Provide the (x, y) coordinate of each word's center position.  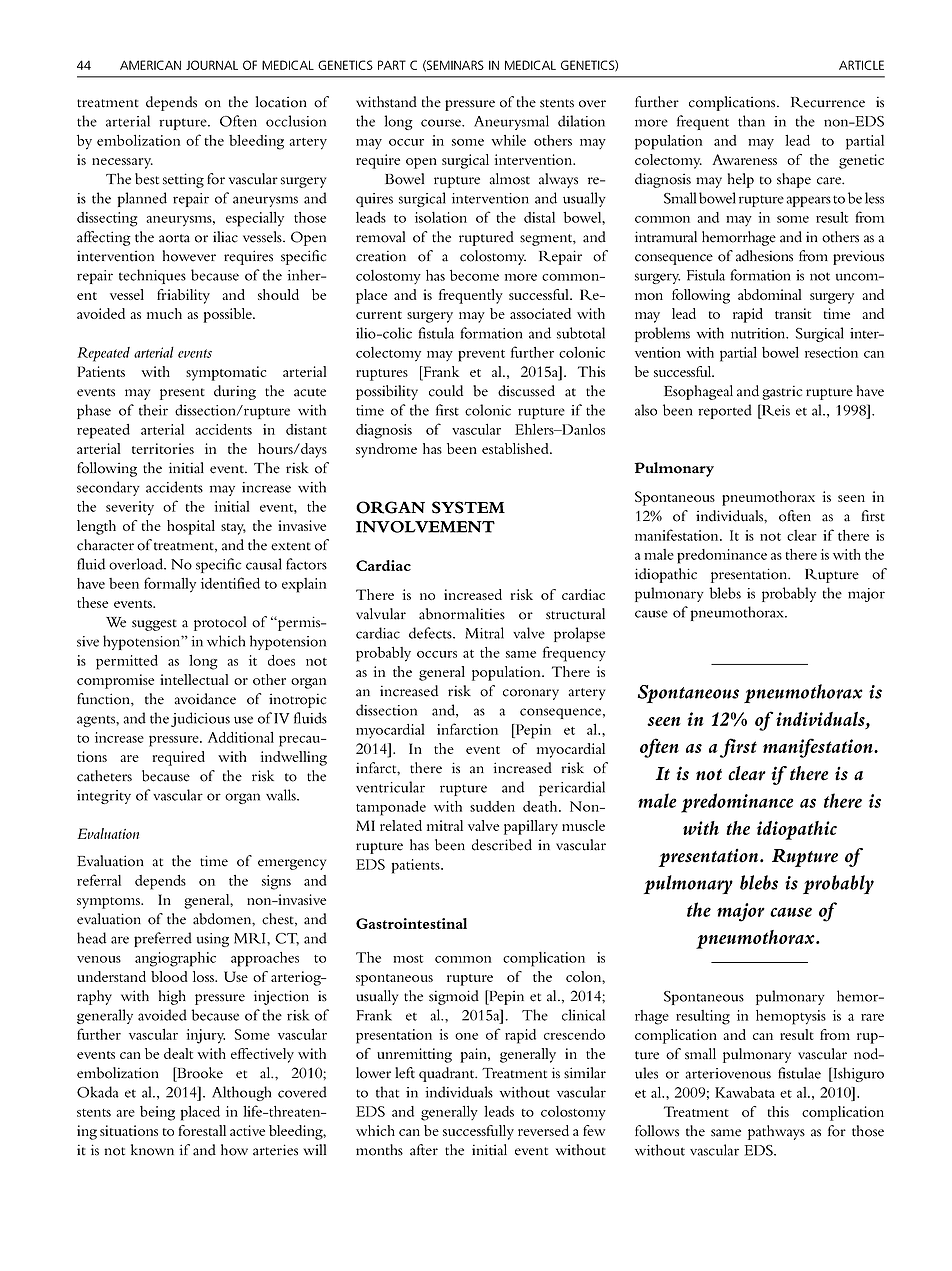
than (751, 121)
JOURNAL (212, 65)
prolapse (579, 634)
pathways (776, 1132)
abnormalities (462, 614)
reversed (543, 1130)
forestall (202, 1130)
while (508, 140)
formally (170, 585)
